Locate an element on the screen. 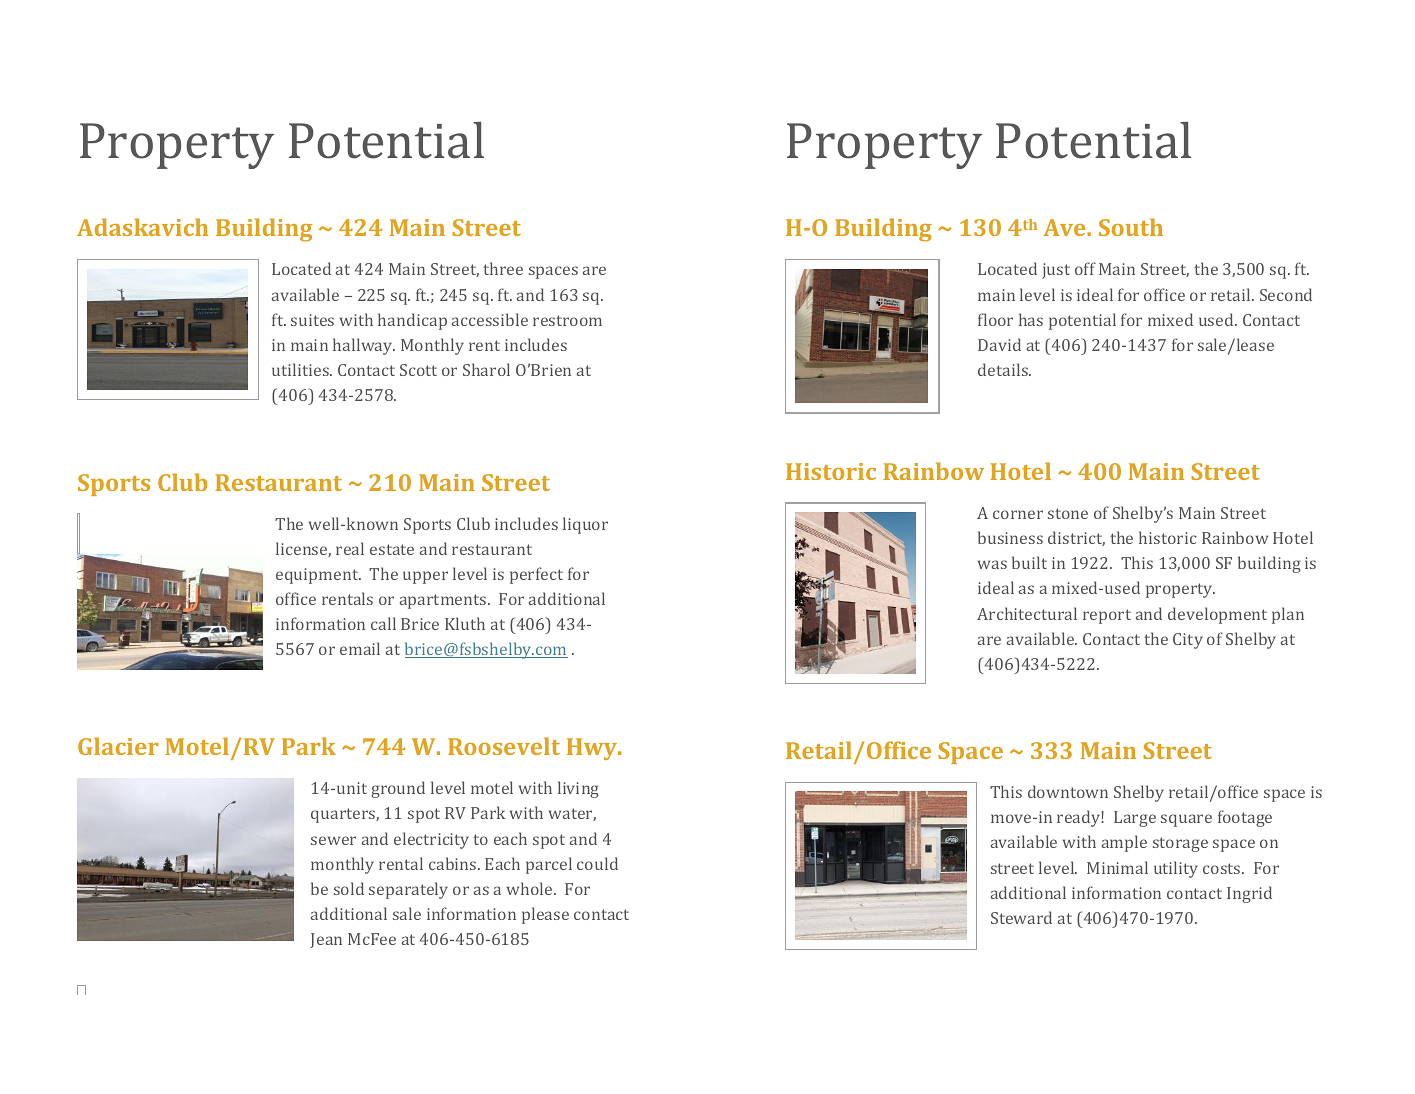  David is located at coordinates (999, 344).
